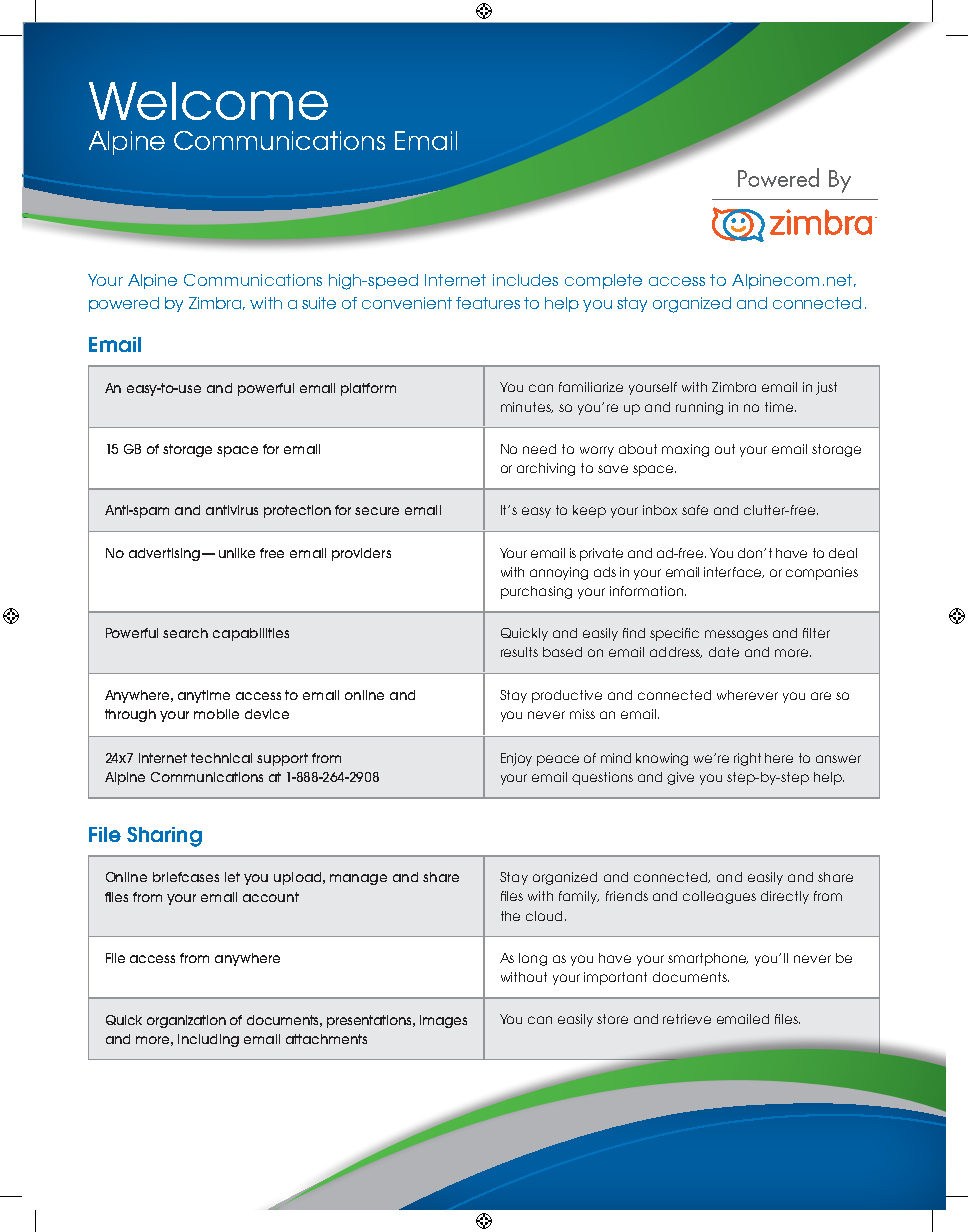  What do you see at coordinates (221, 758) in the screenshot?
I see `technical` at bounding box center [221, 758].
